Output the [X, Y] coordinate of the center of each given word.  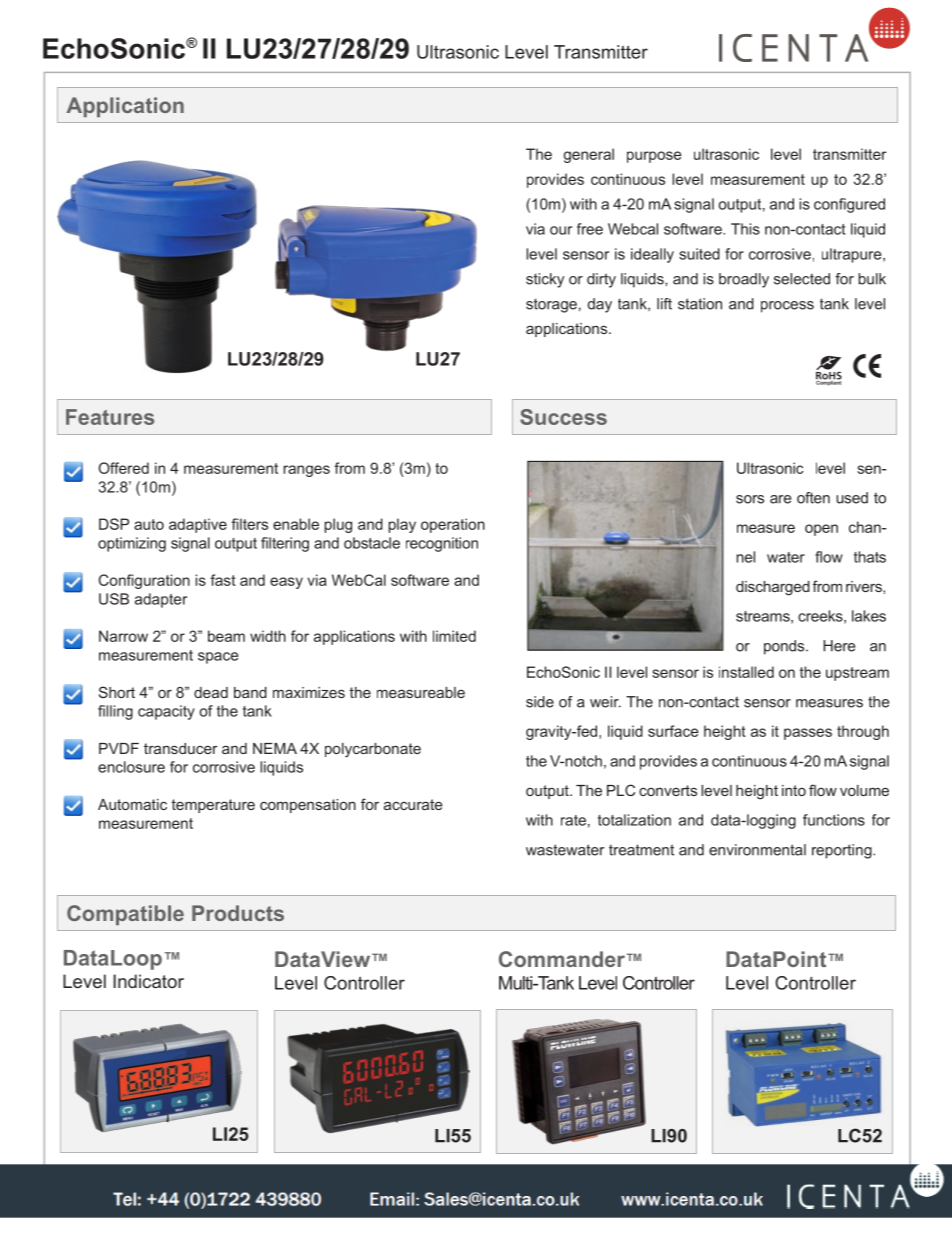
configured [849, 205]
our [561, 230]
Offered [123, 468]
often [813, 498]
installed [746, 672]
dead [211, 692]
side [540, 702]
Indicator [148, 981]
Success [563, 417]
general [588, 155]
